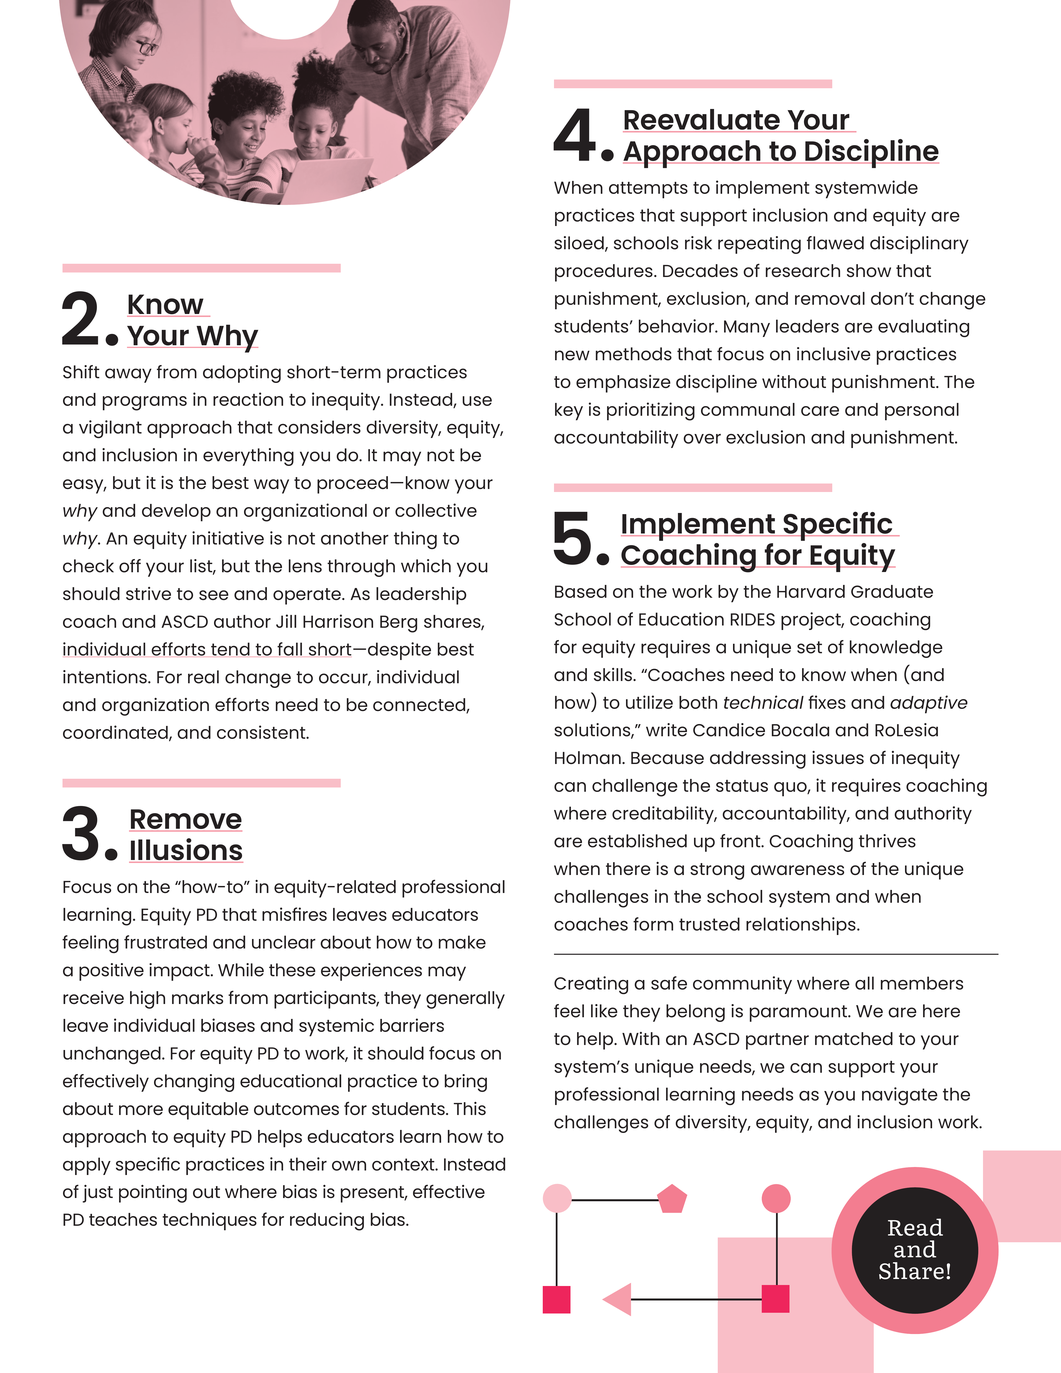  What do you see at coordinates (820, 411) in the document?
I see `care` at bounding box center [820, 411].
